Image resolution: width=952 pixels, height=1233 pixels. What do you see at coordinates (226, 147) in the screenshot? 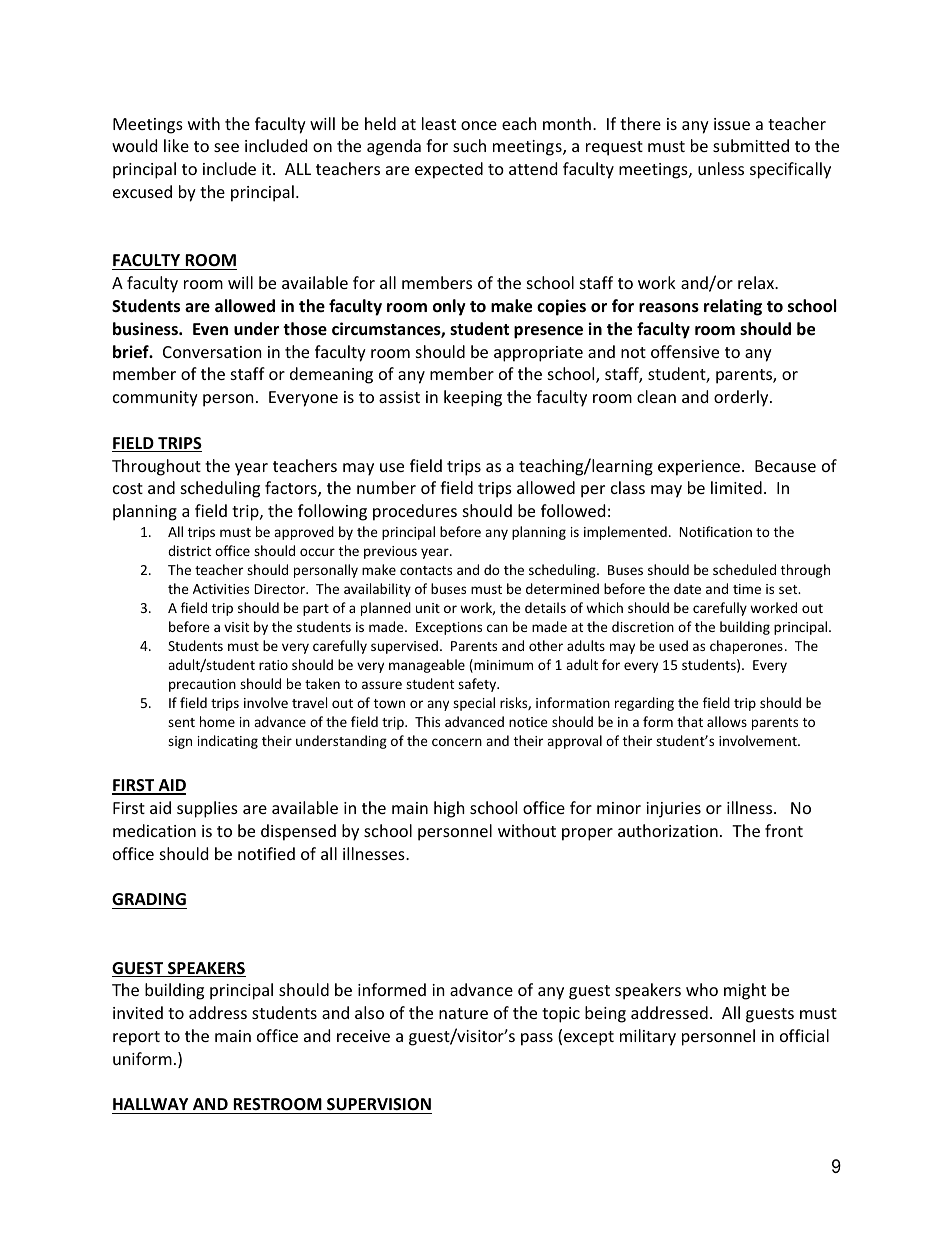
I see `see` at bounding box center [226, 147].
